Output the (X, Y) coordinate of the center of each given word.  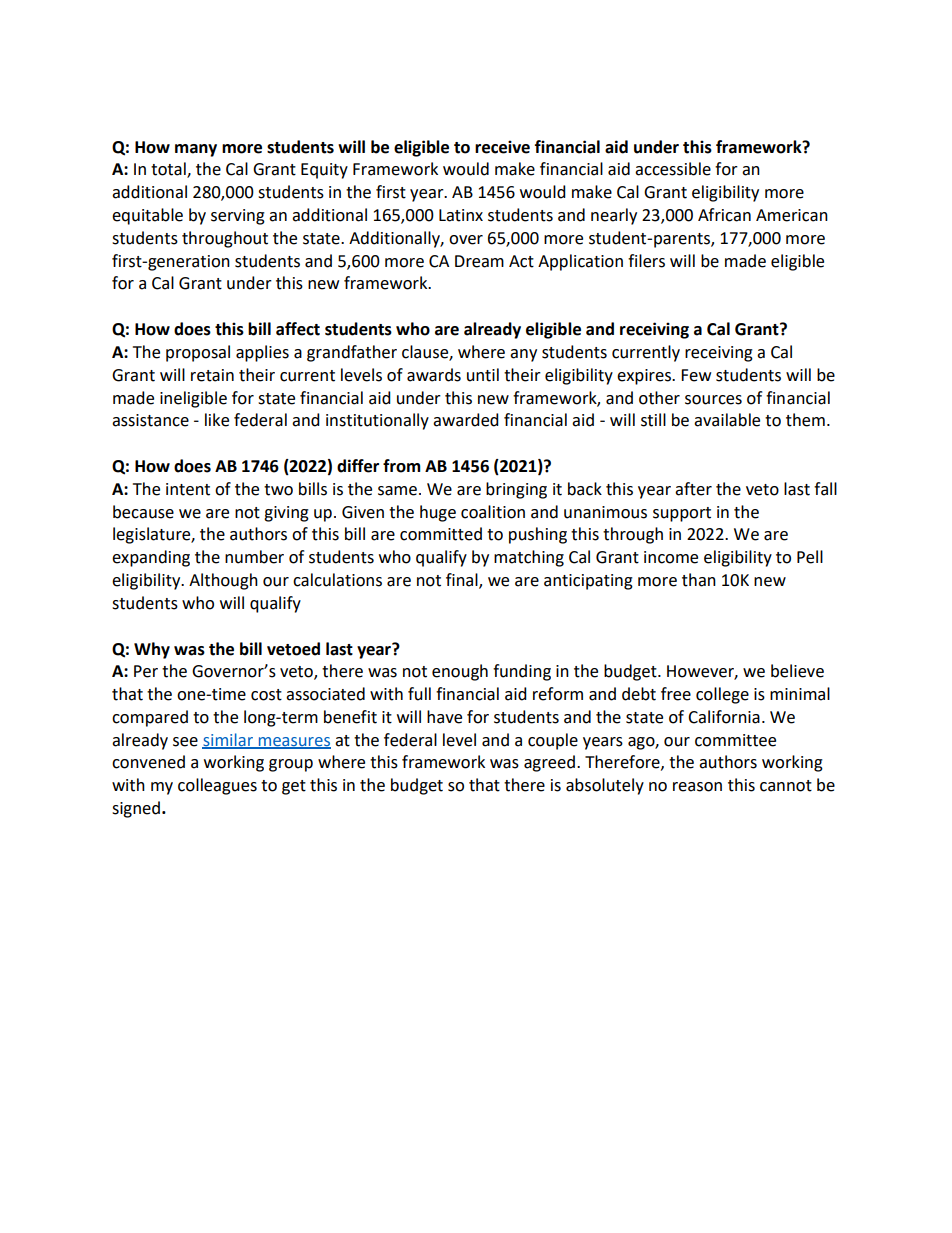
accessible (673, 169)
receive (502, 147)
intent (188, 489)
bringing (516, 490)
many (196, 150)
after (693, 489)
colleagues (217, 786)
